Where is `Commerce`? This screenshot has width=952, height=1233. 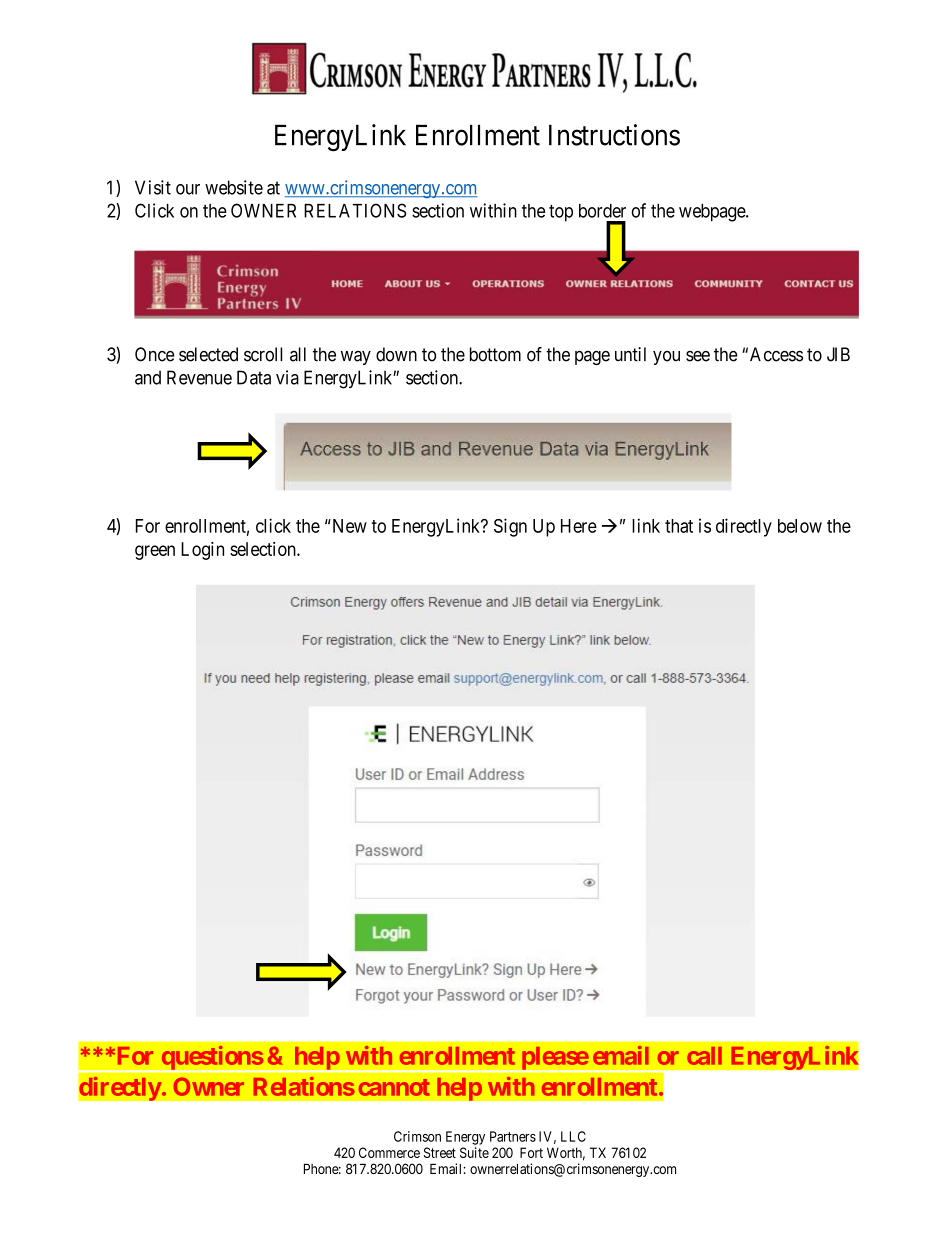
Commerce is located at coordinates (389, 1152).
